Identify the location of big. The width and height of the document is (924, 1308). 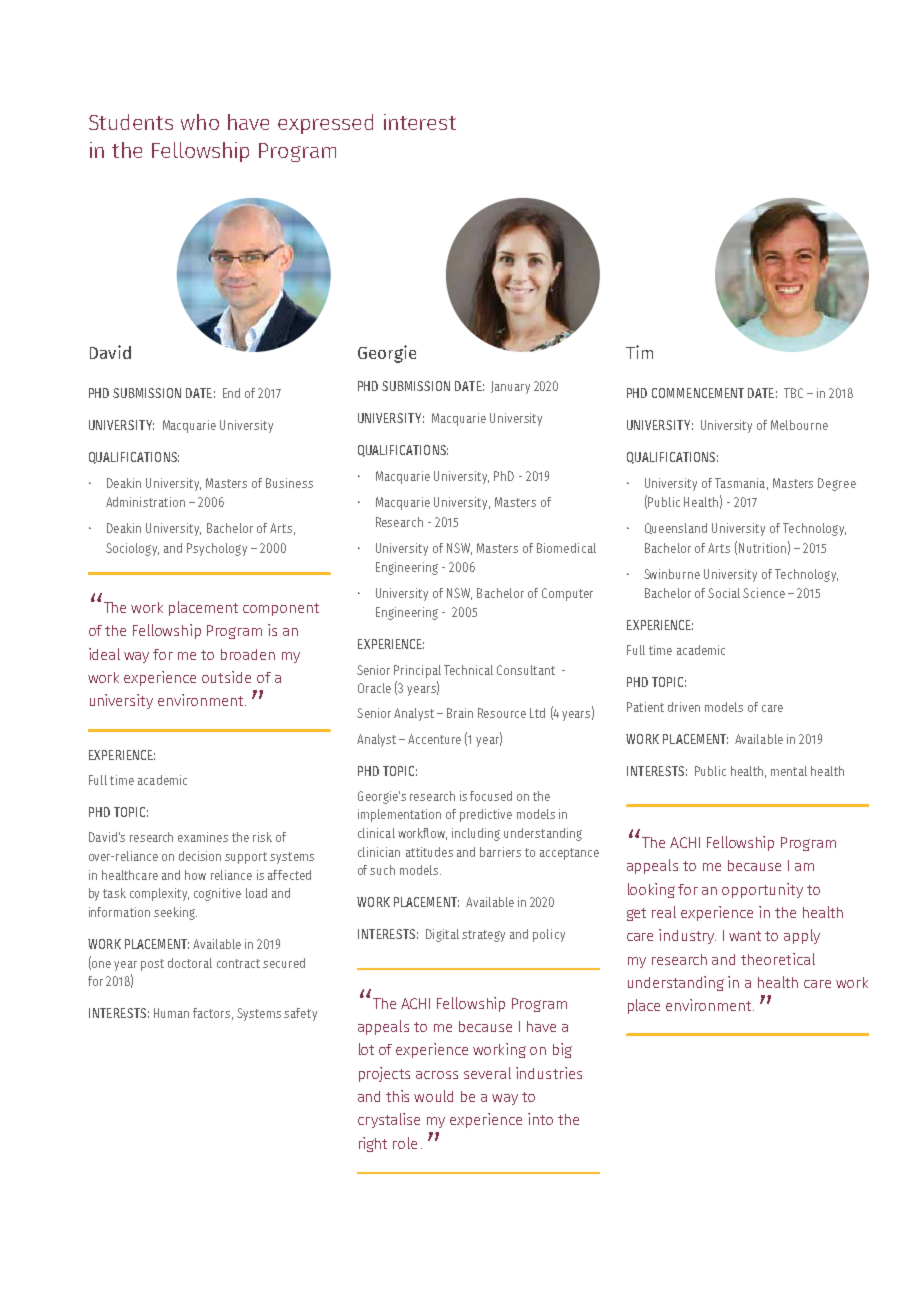
(562, 1050).
